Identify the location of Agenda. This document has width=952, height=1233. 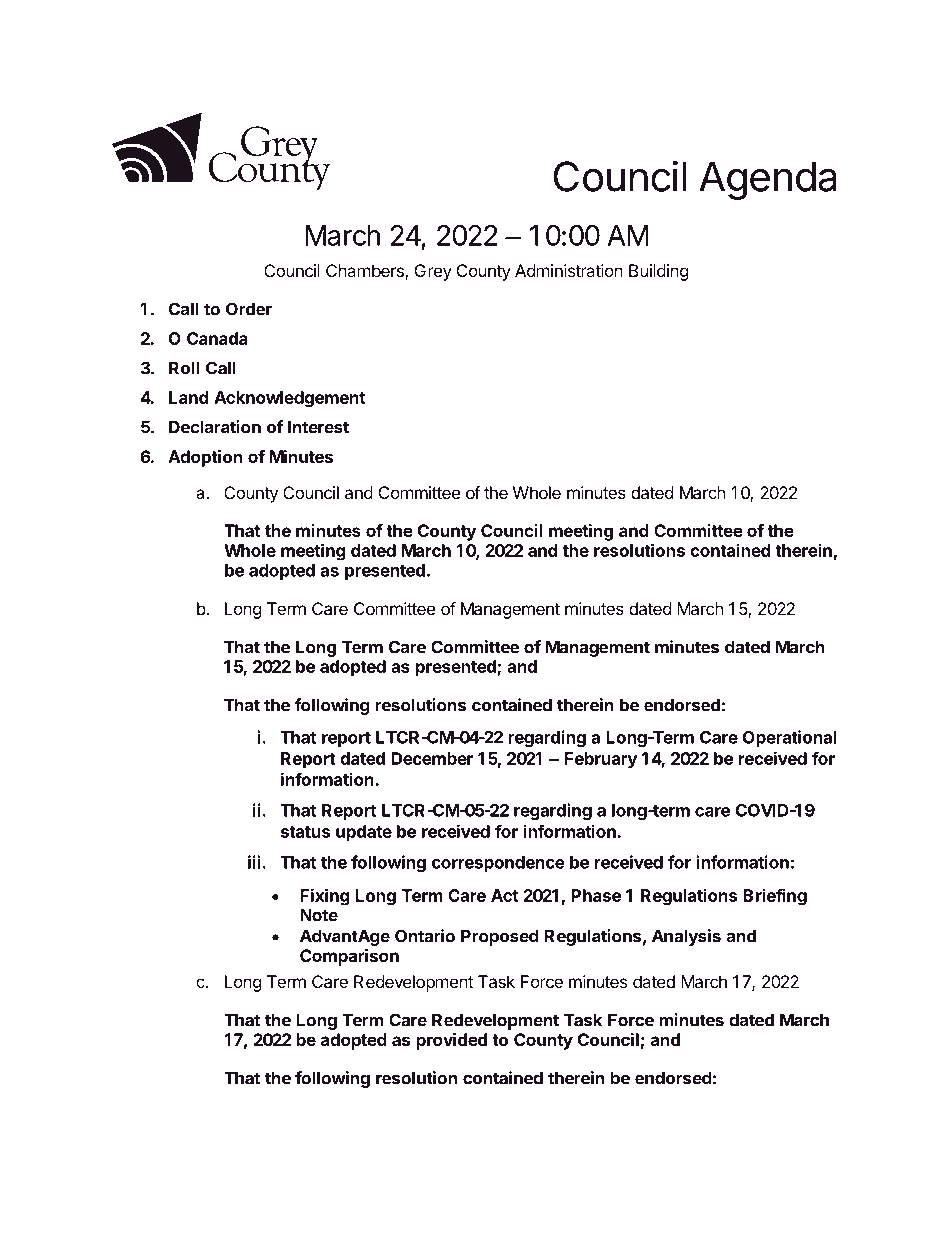
(768, 180).
